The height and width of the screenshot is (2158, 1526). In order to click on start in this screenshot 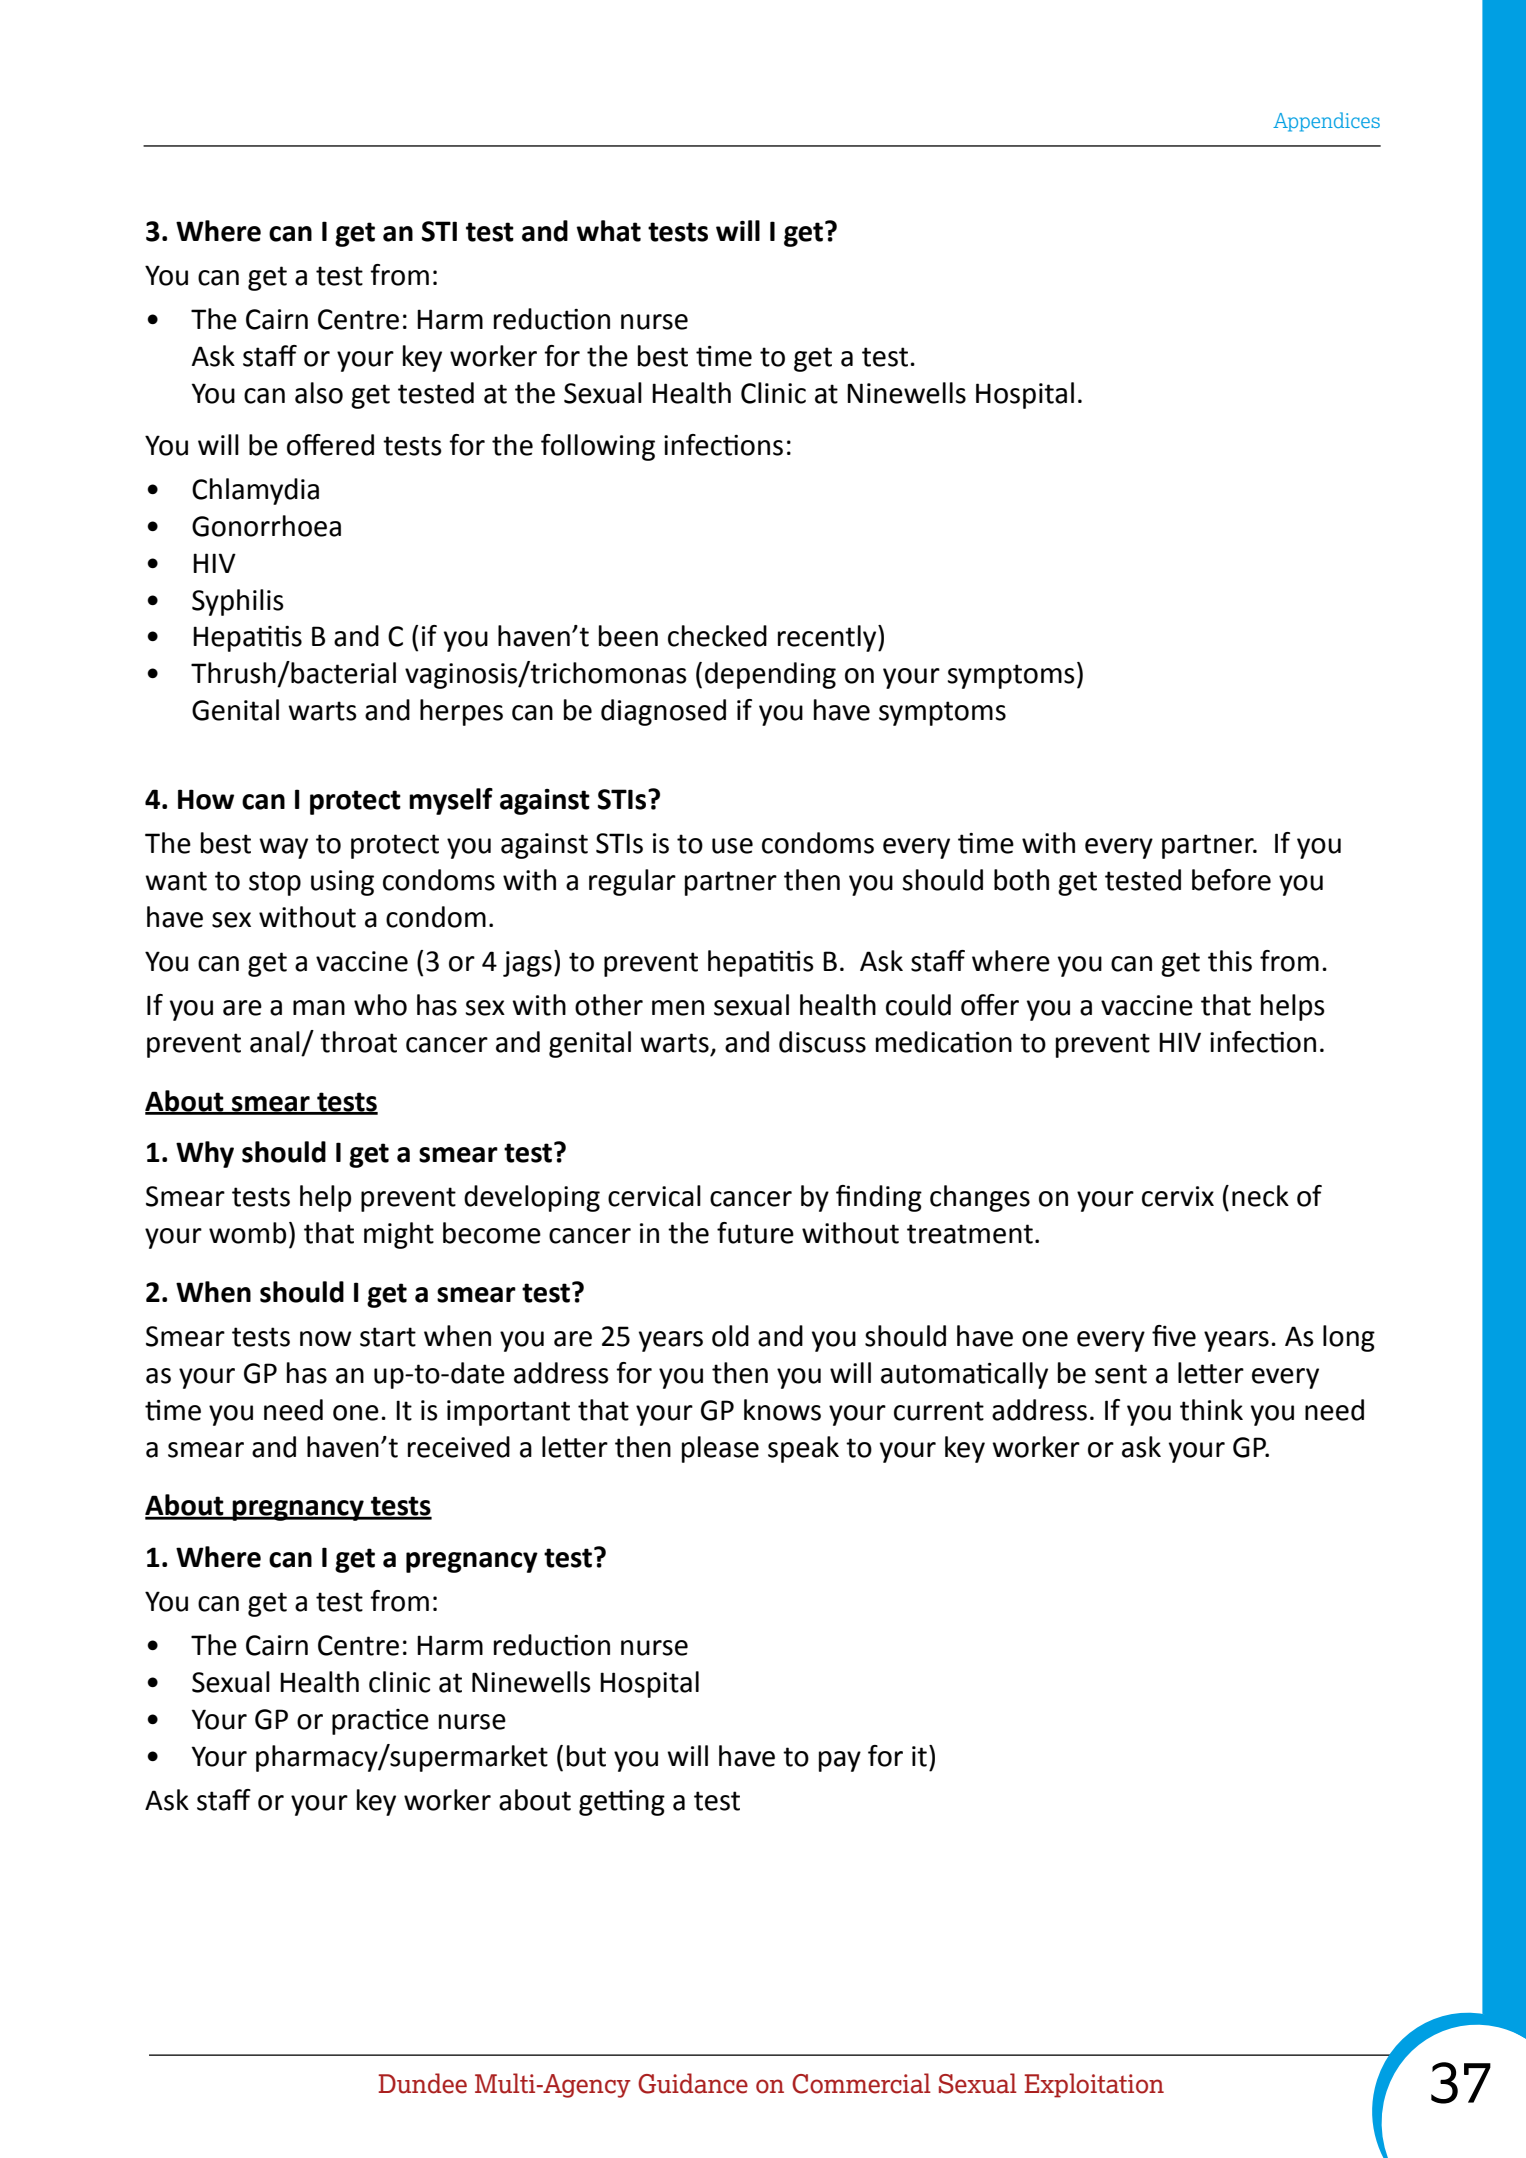, I will do `click(388, 1337)`.
